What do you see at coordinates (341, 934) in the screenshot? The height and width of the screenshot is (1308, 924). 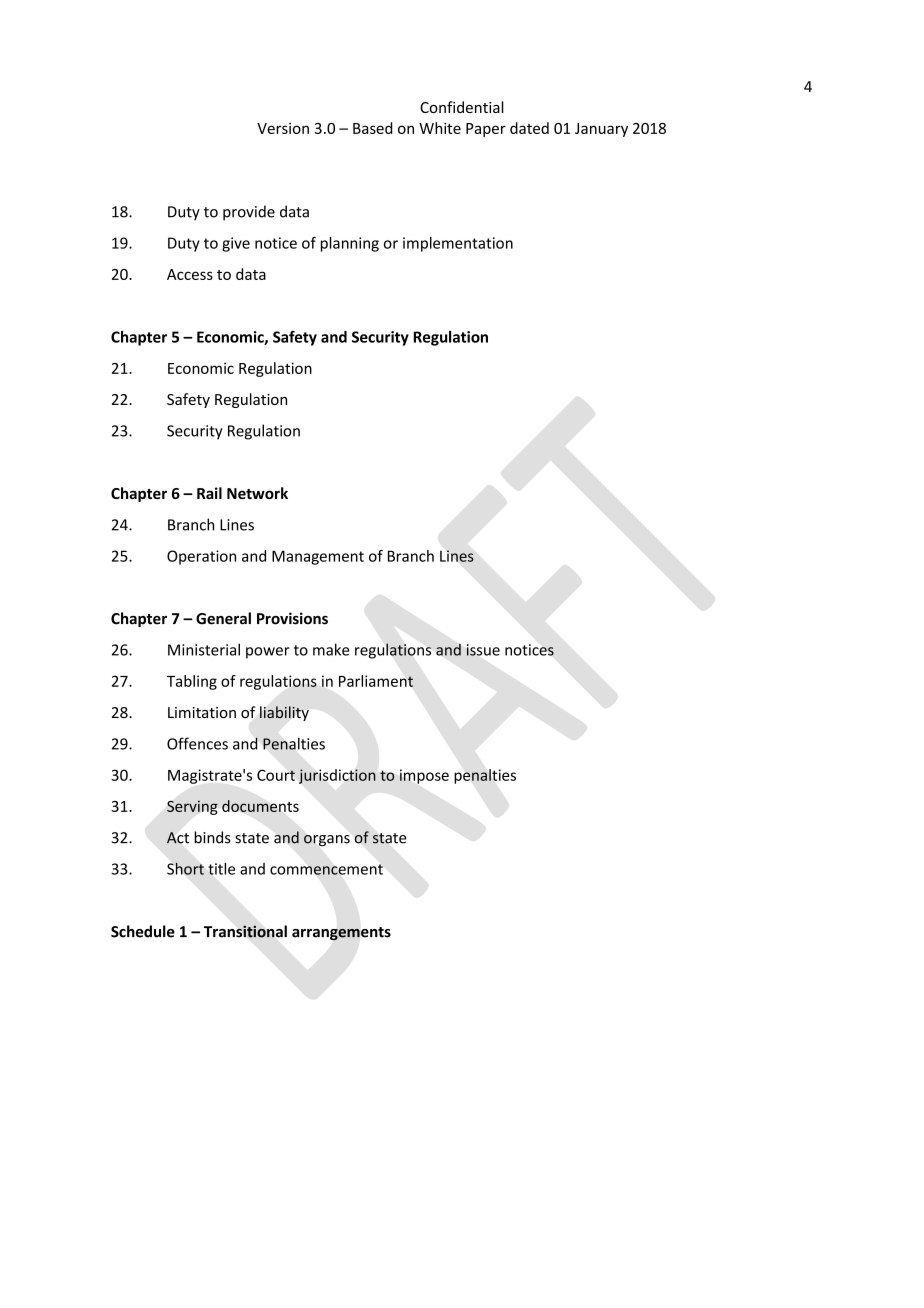 I see `arrangements` at bounding box center [341, 934].
